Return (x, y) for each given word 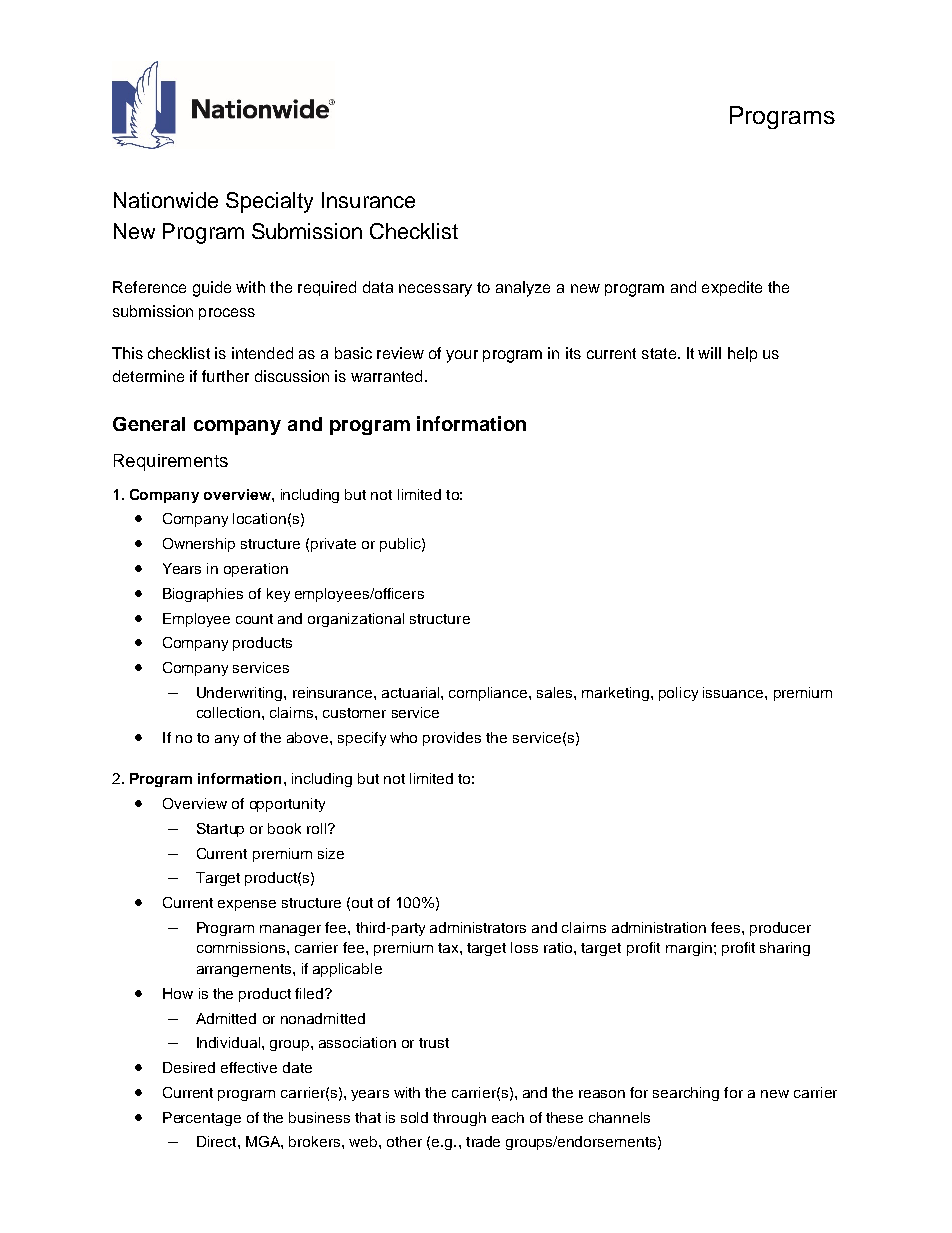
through (459, 1119)
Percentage (202, 1119)
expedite (732, 288)
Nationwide (166, 200)
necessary (435, 290)
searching (686, 1094)
